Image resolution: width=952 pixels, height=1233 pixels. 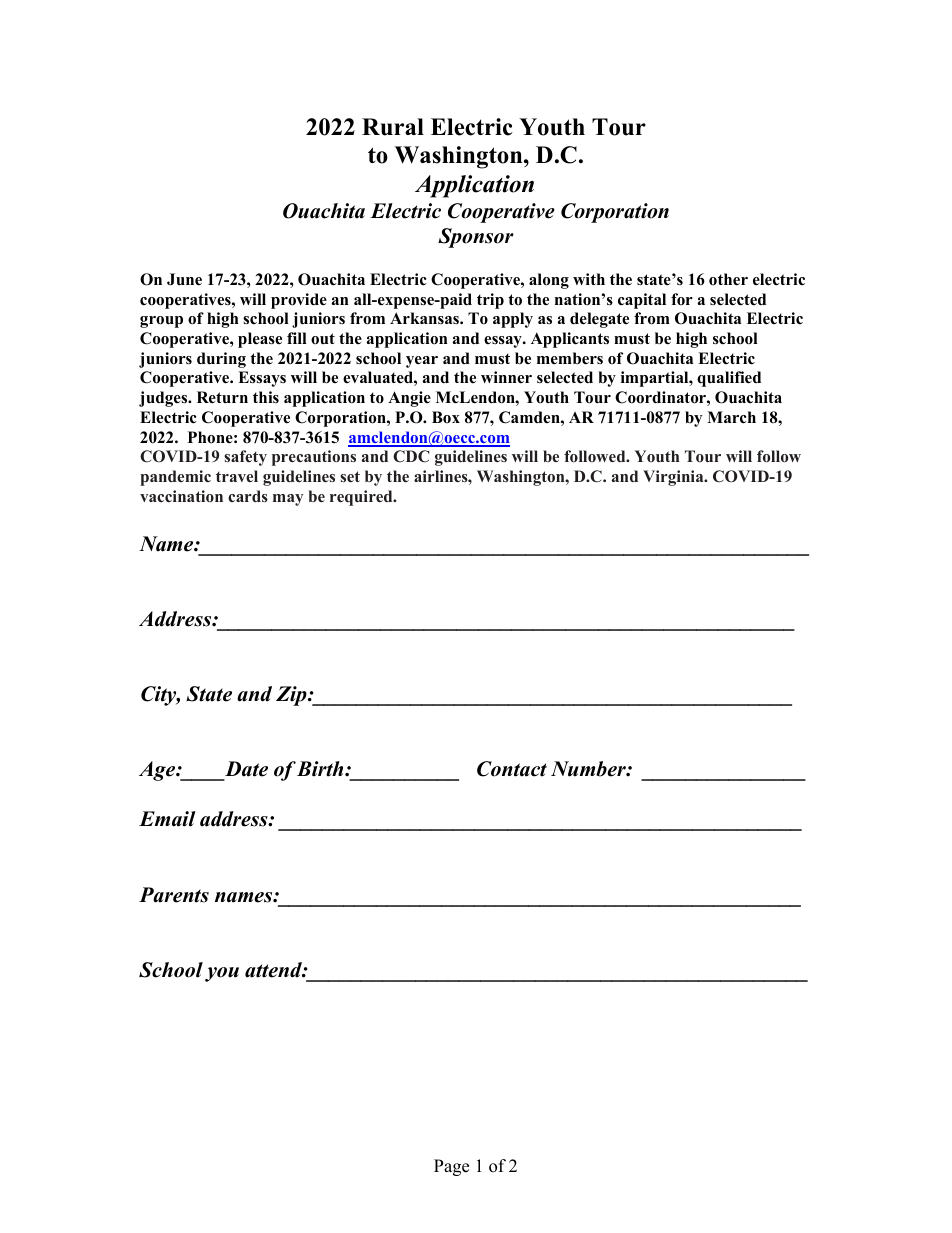 I want to click on Parents, so click(x=174, y=895).
